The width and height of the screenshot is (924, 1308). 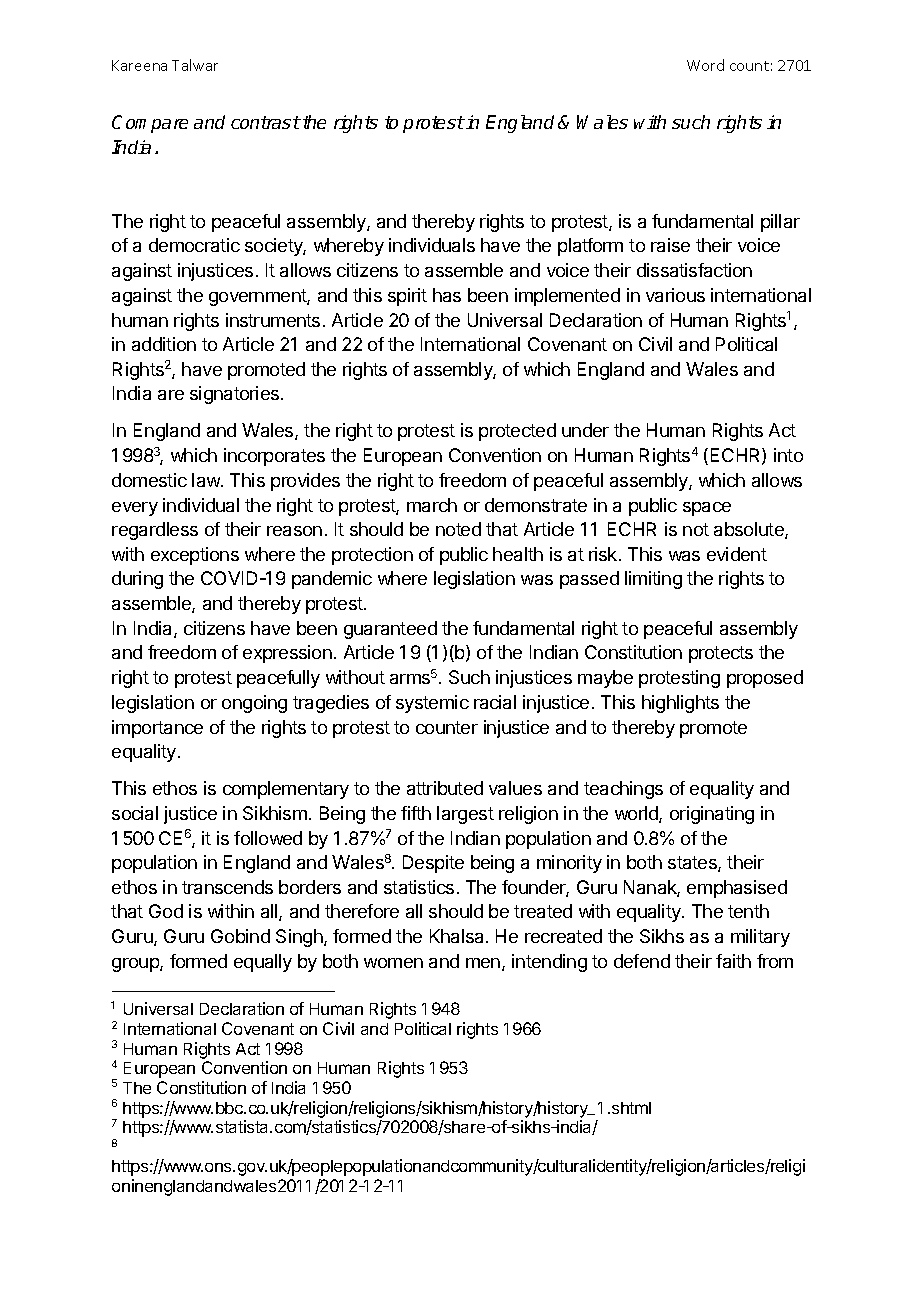 I want to click on Khalsa, so click(x=458, y=936).
